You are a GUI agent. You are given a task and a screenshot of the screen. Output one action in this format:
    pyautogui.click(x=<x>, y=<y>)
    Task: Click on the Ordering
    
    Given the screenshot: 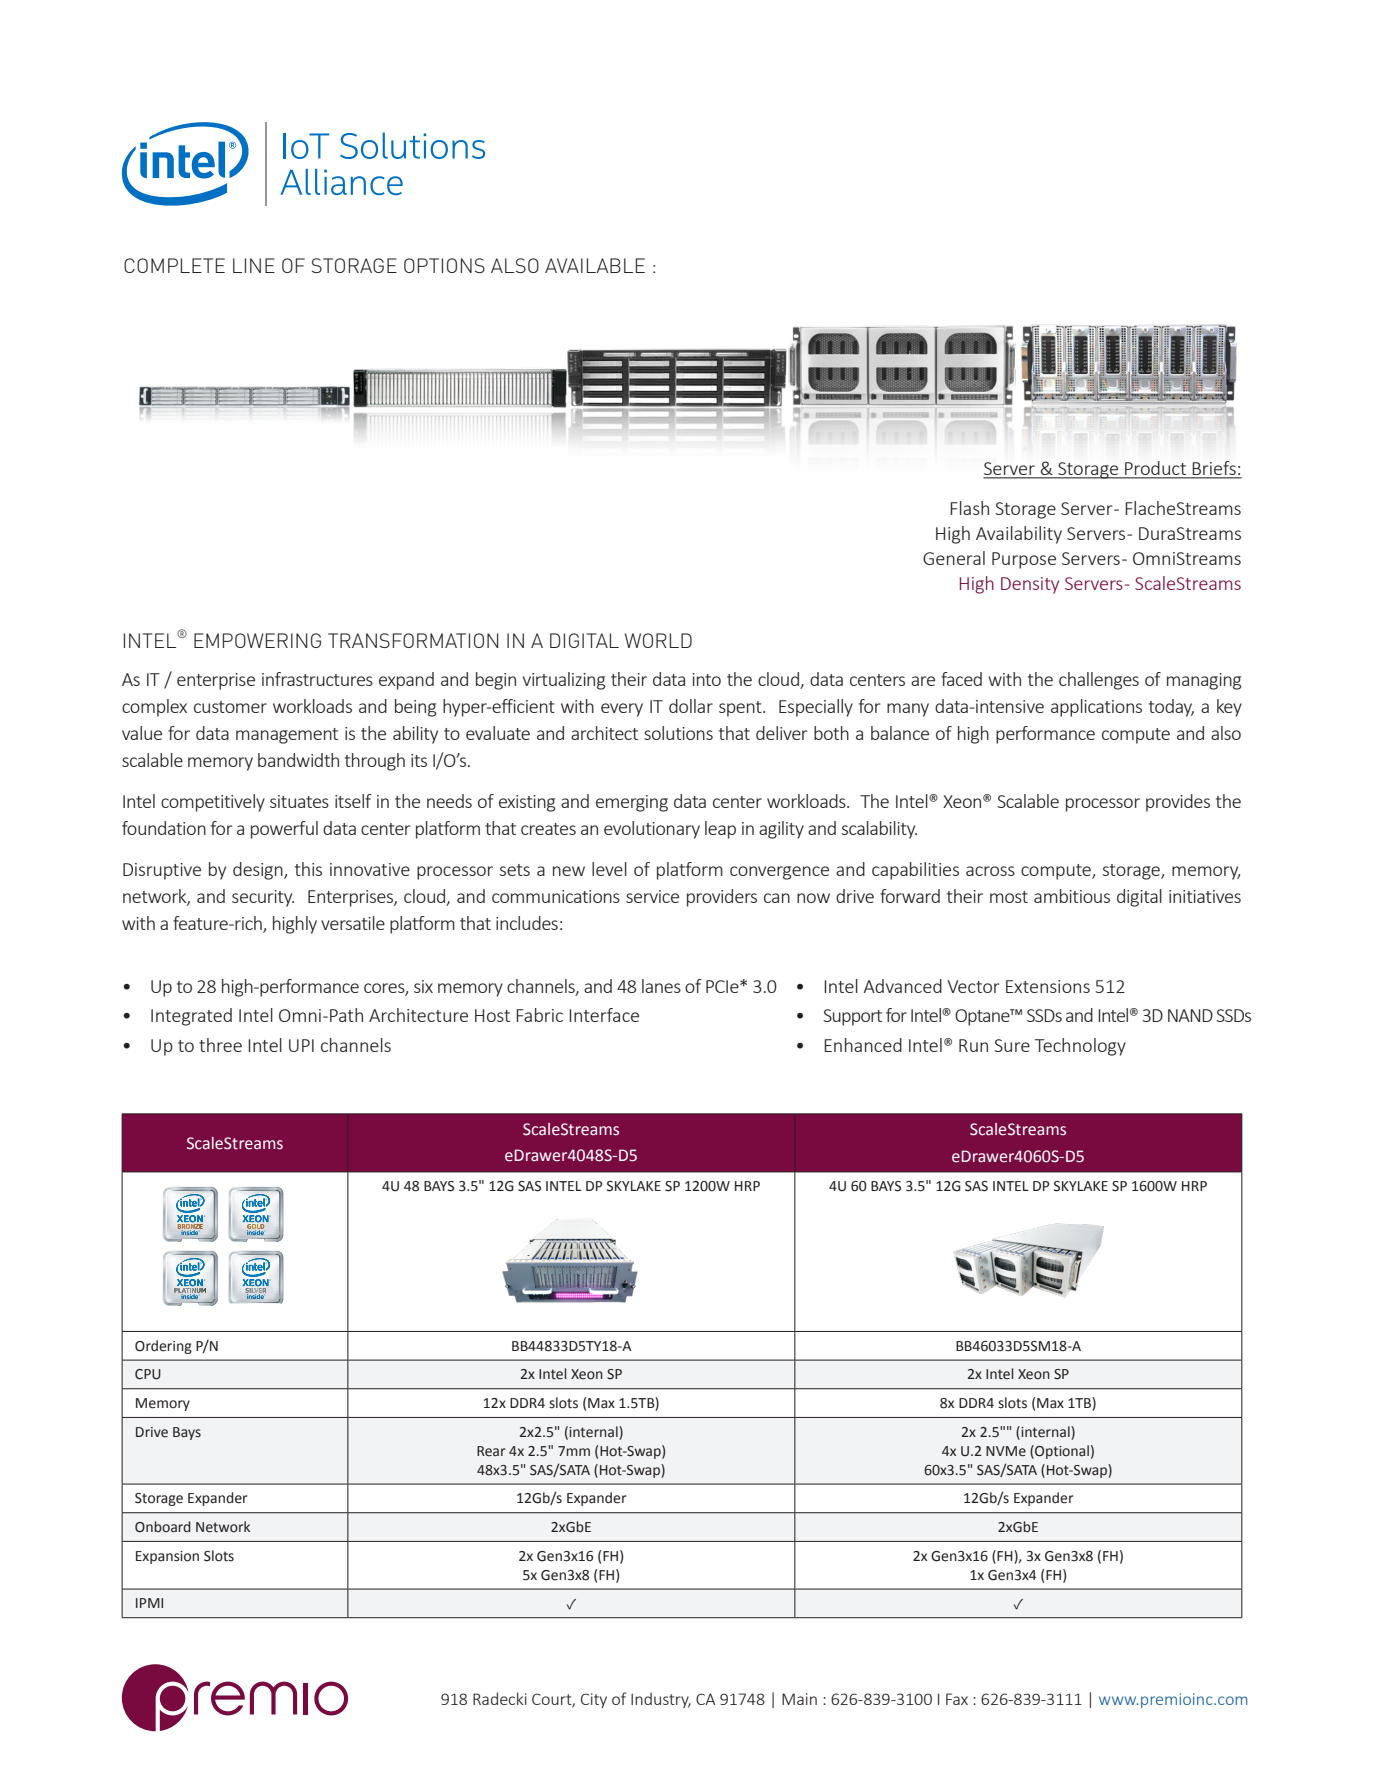 What is the action you would take?
    pyautogui.click(x=163, y=1347)
